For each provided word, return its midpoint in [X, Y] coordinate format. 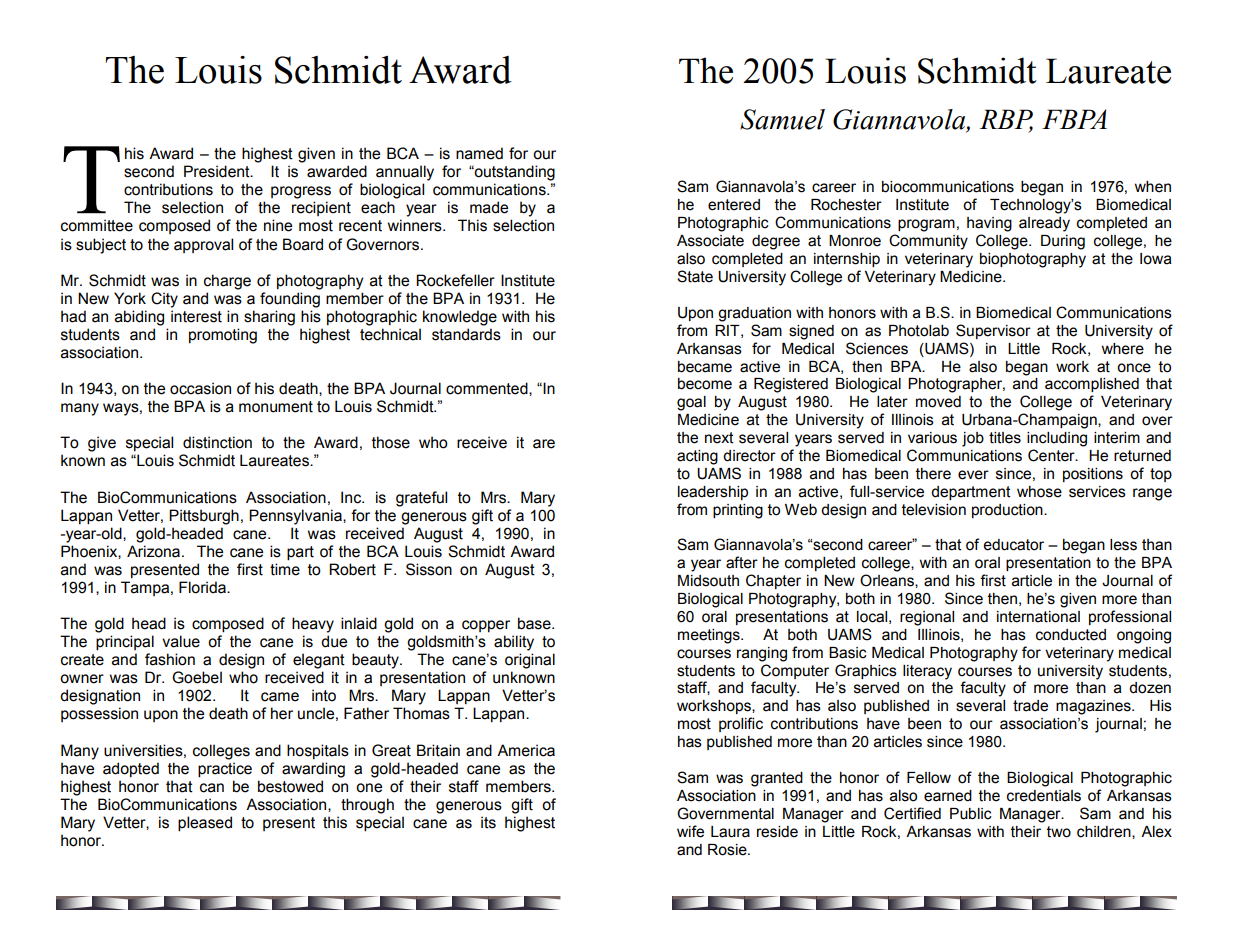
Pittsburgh [204, 517]
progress [301, 192]
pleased [205, 824]
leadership [713, 493]
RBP [1006, 120]
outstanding [513, 173]
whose [1039, 492]
